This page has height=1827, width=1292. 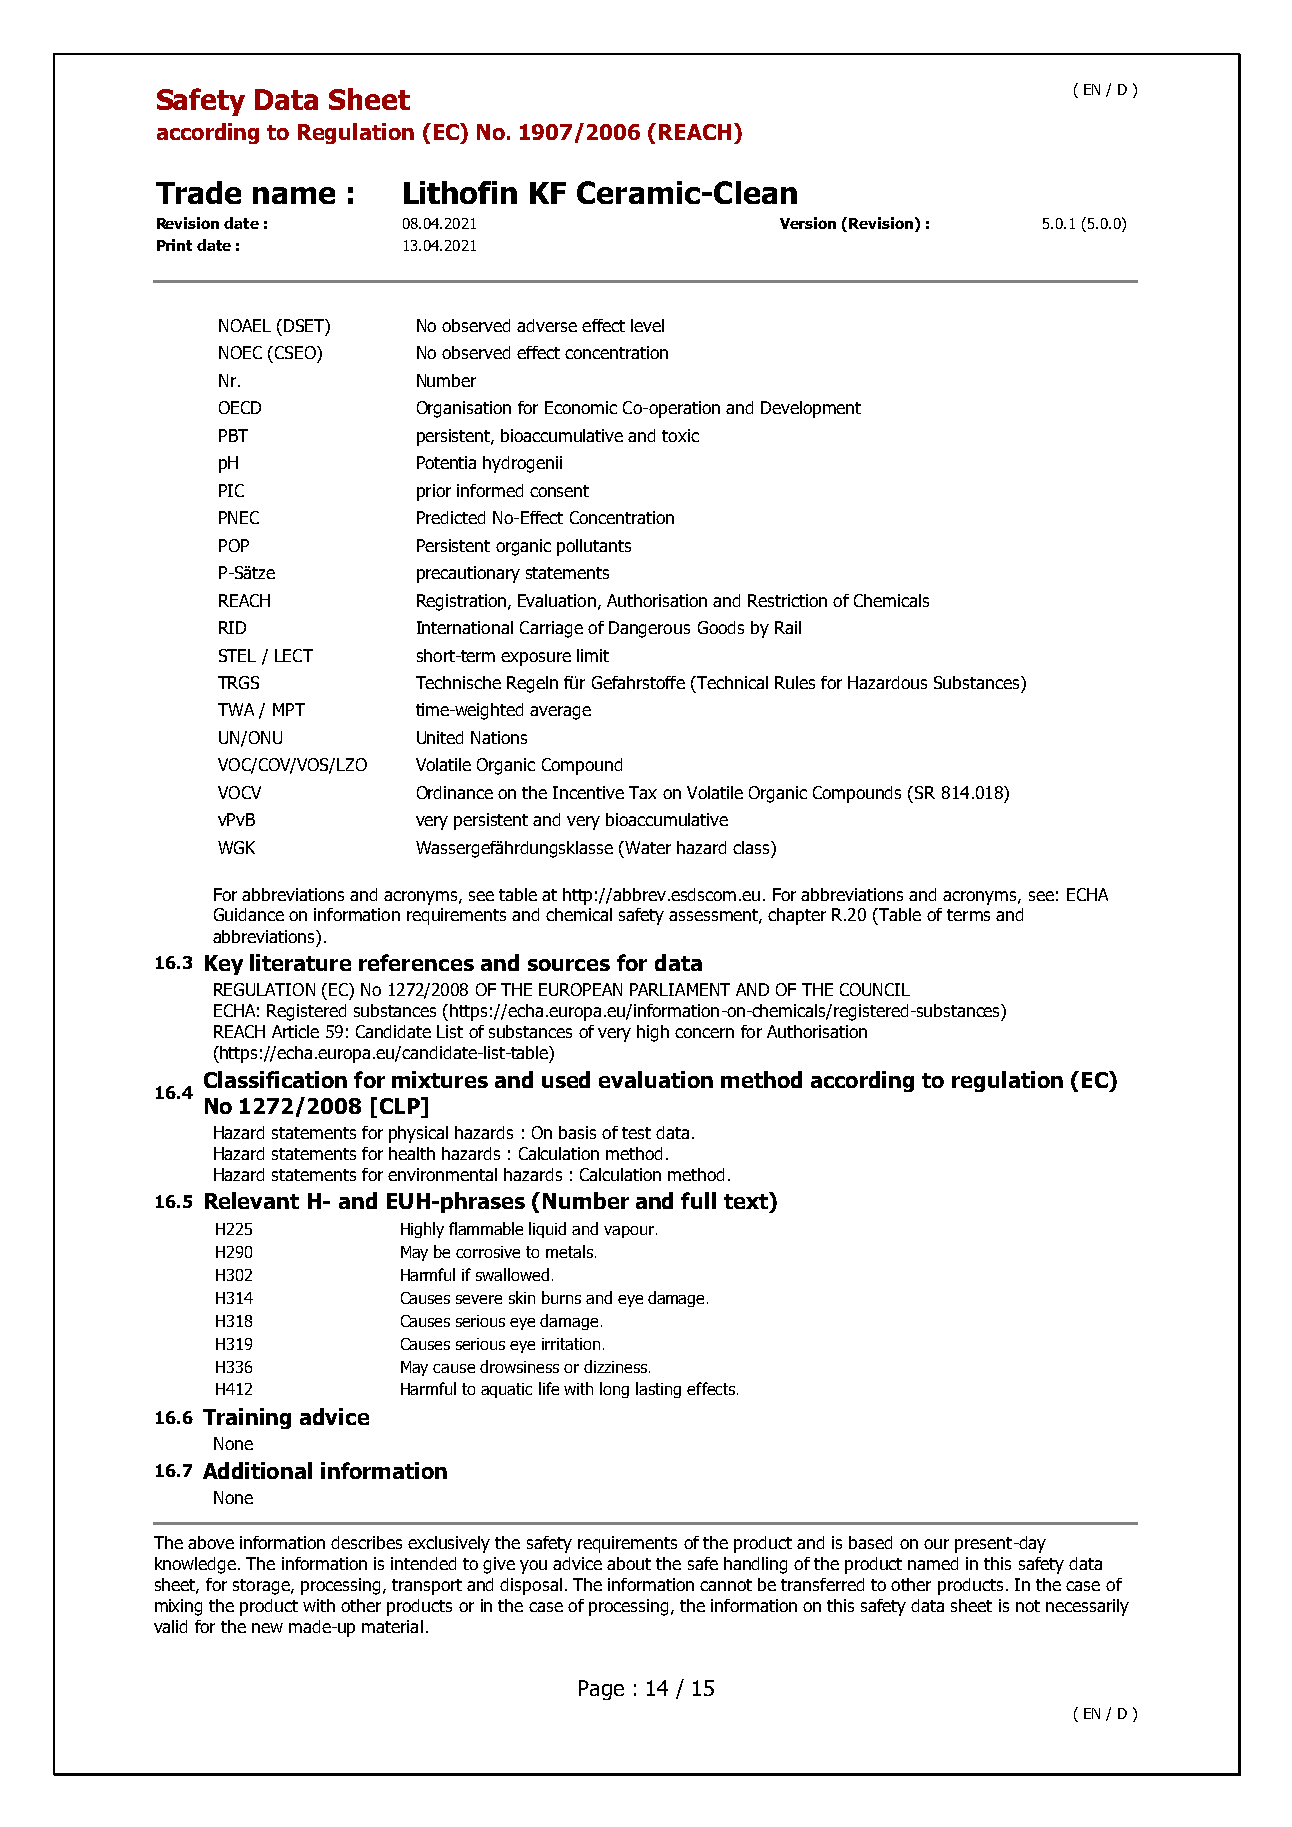 I want to click on chapter, so click(x=797, y=916).
